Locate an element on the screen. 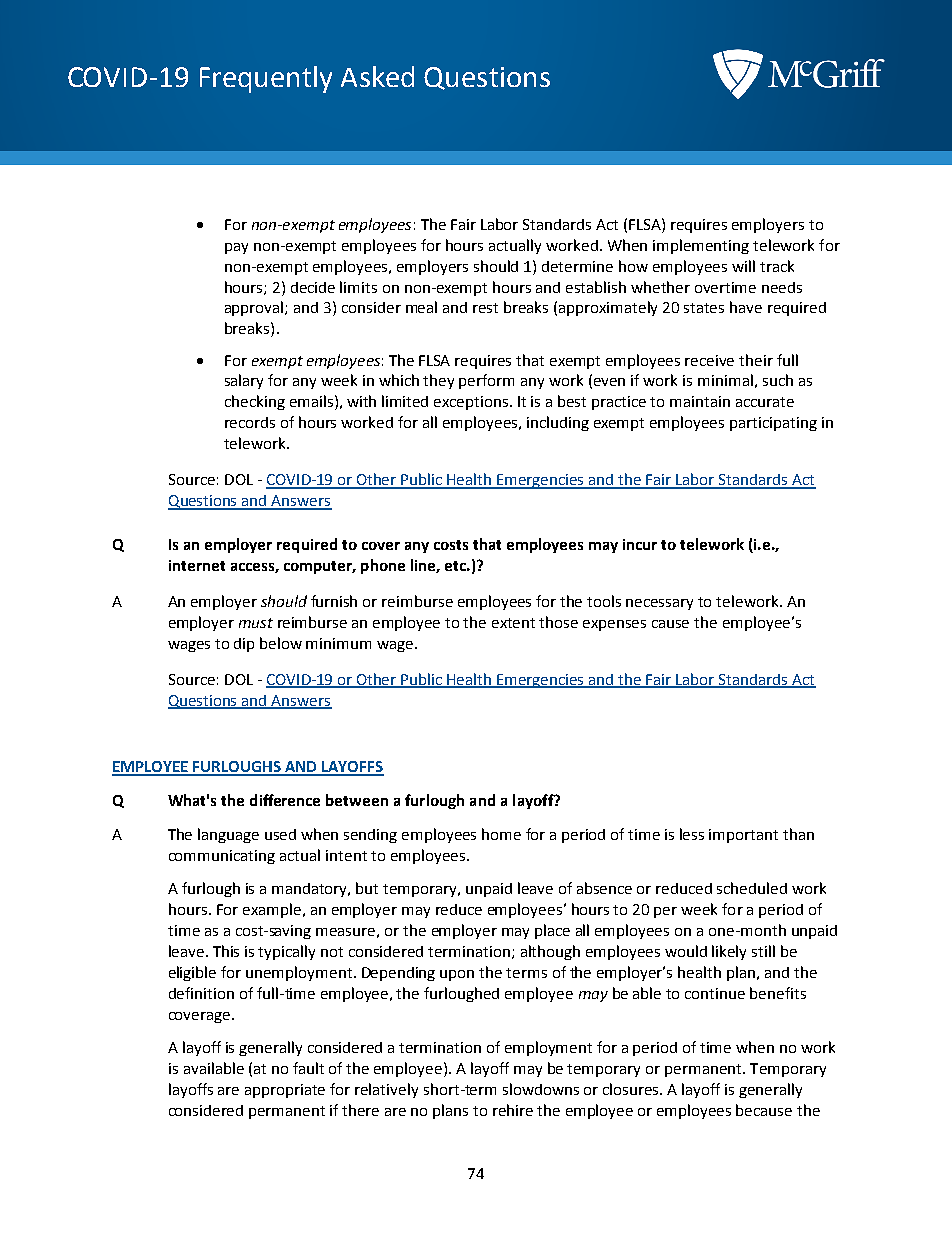 Image resolution: width=952 pixels, height=1233 pixels. necessary is located at coordinates (659, 604).
